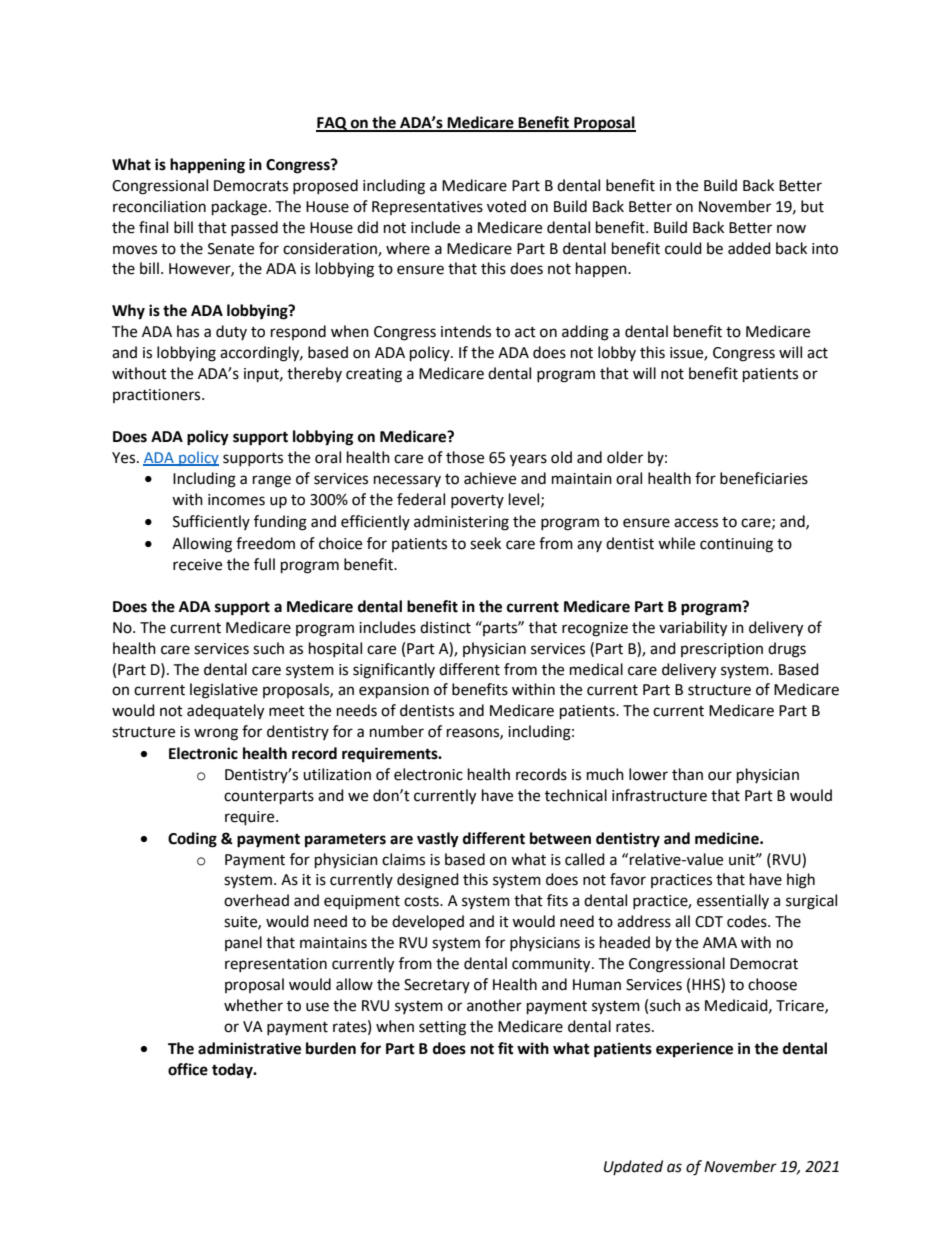  Describe the element at coordinates (506, 206) in the image. I see `voted` at that location.
